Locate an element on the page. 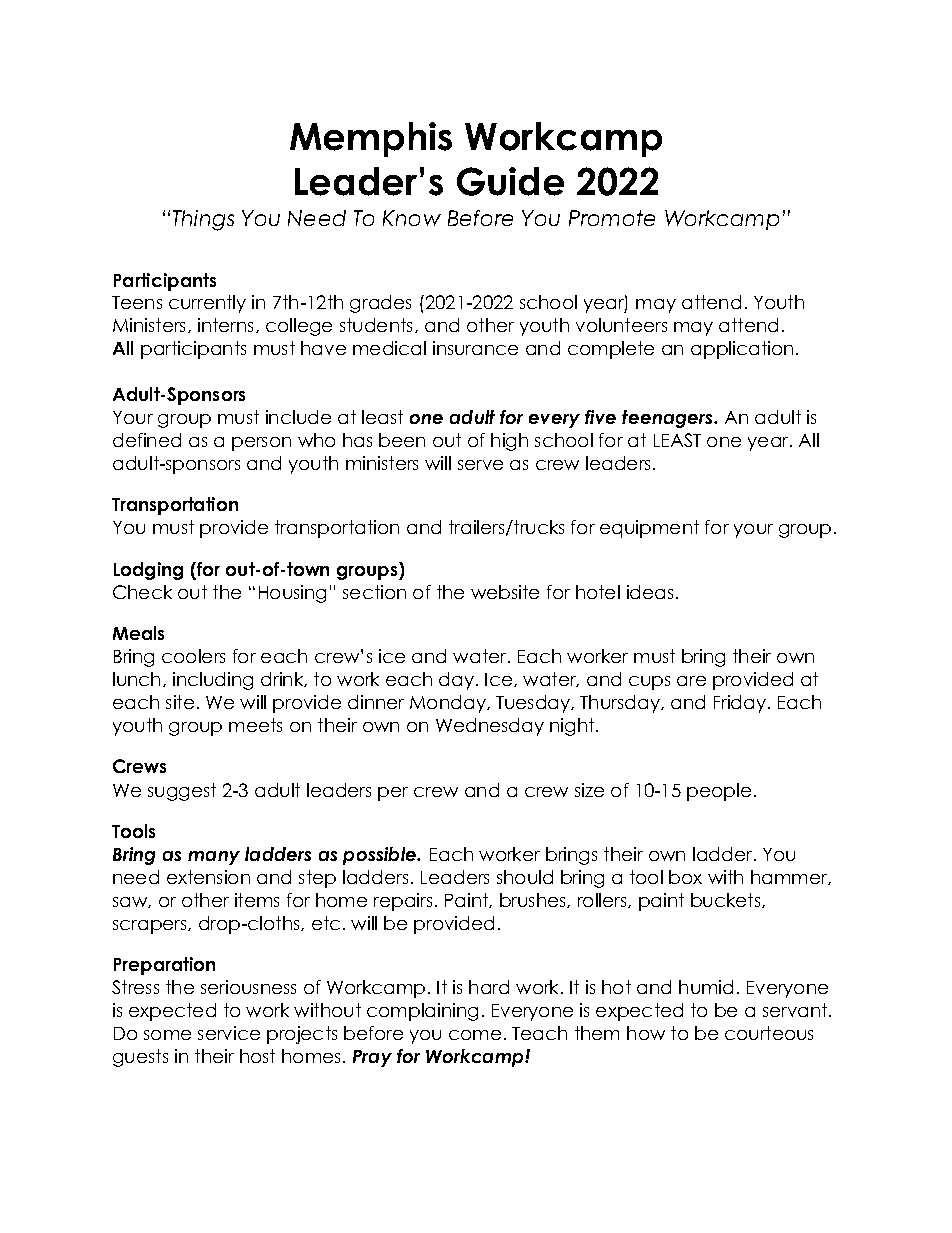 This page has width=952, height=1233. meets is located at coordinates (255, 725).
